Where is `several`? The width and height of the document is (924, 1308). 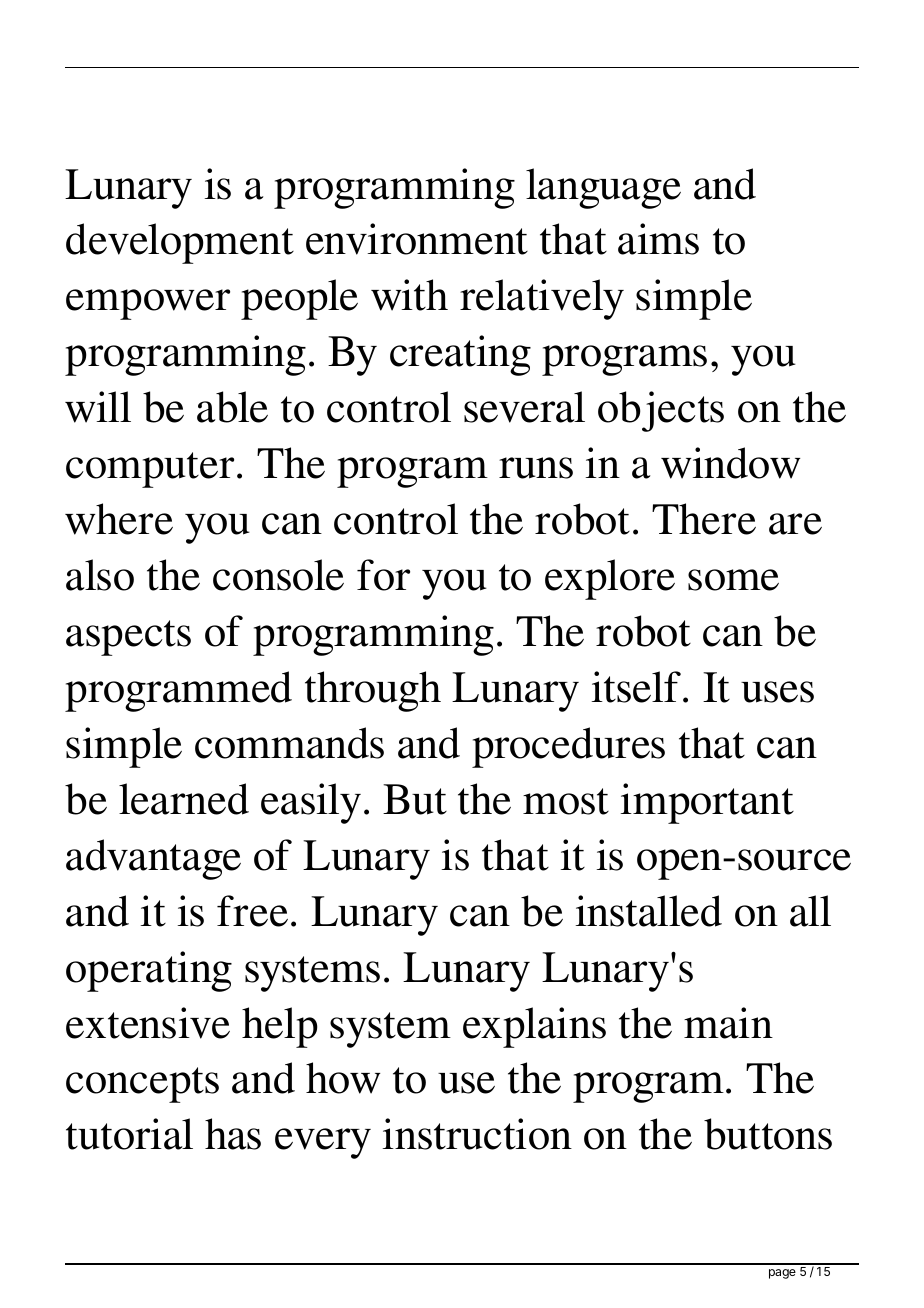 several is located at coordinates (524, 407).
